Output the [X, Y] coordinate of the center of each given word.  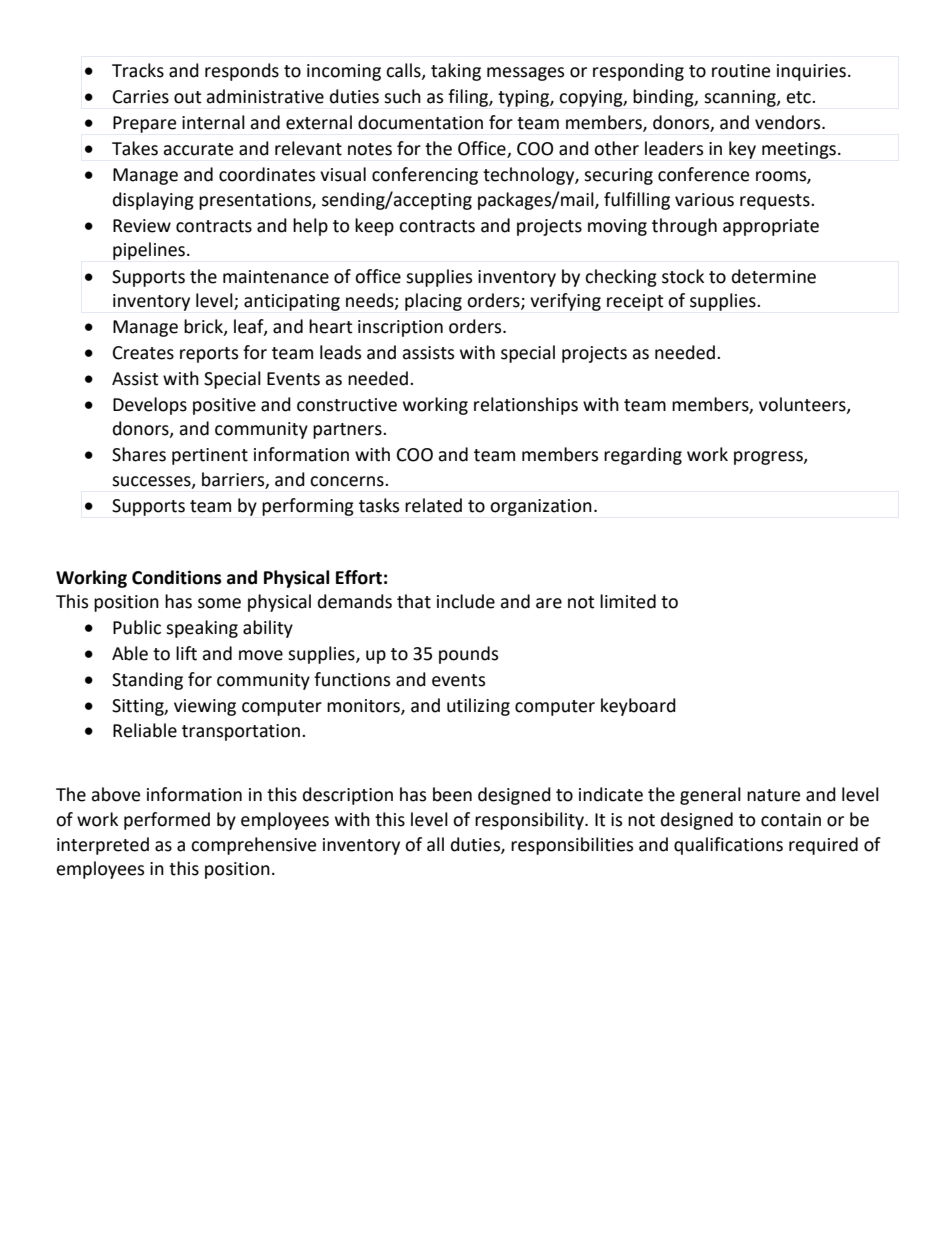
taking [456, 72]
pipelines [150, 251]
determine [774, 276]
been [452, 794]
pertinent [210, 456]
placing [433, 302]
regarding [643, 456]
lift [186, 653]
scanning [741, 98]
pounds [468, 655]
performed [167, 821]
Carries [141, 97]
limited [628, 601]
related [433, 505]
